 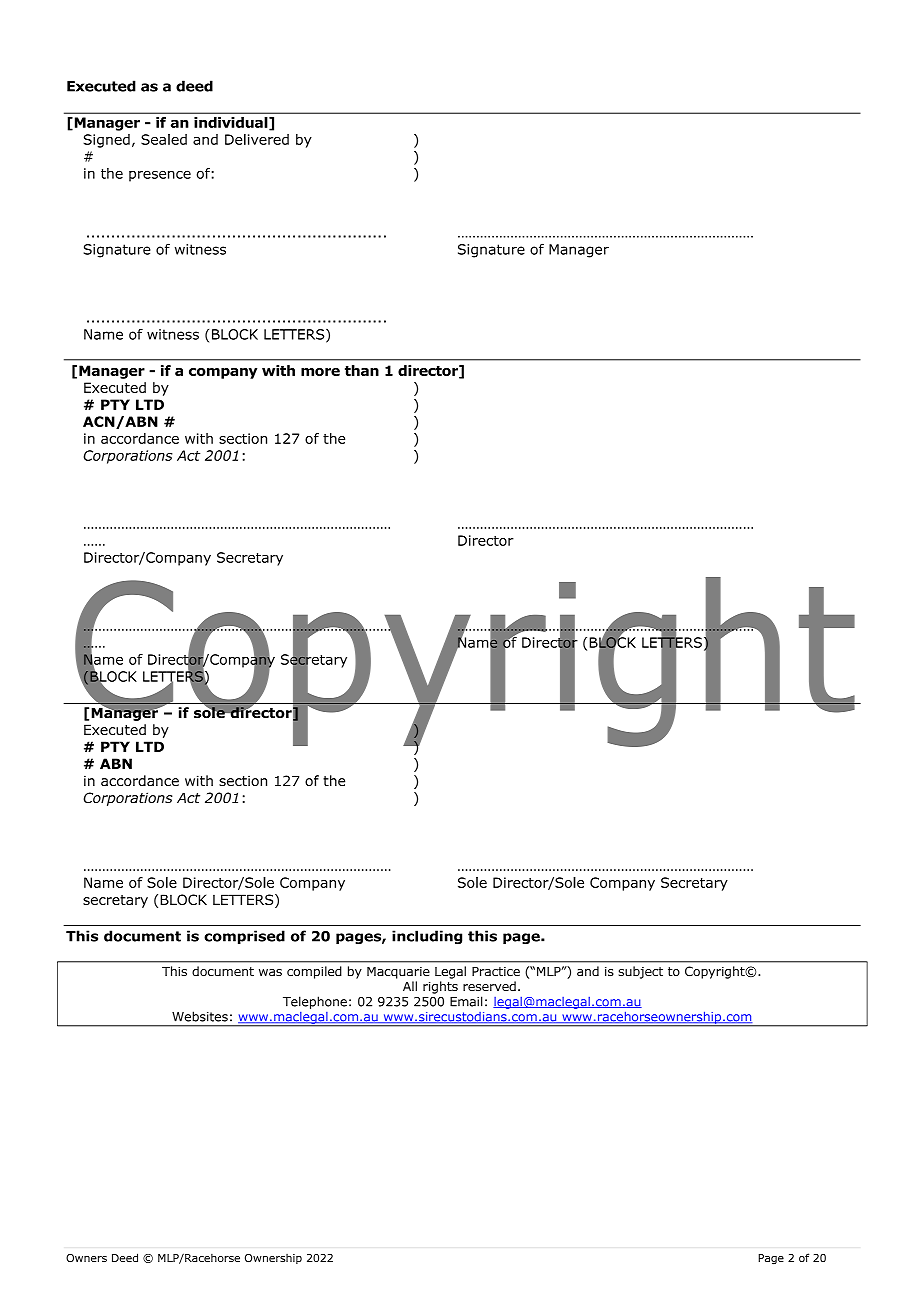 I want to click on All, so click(x=410, y=986).
